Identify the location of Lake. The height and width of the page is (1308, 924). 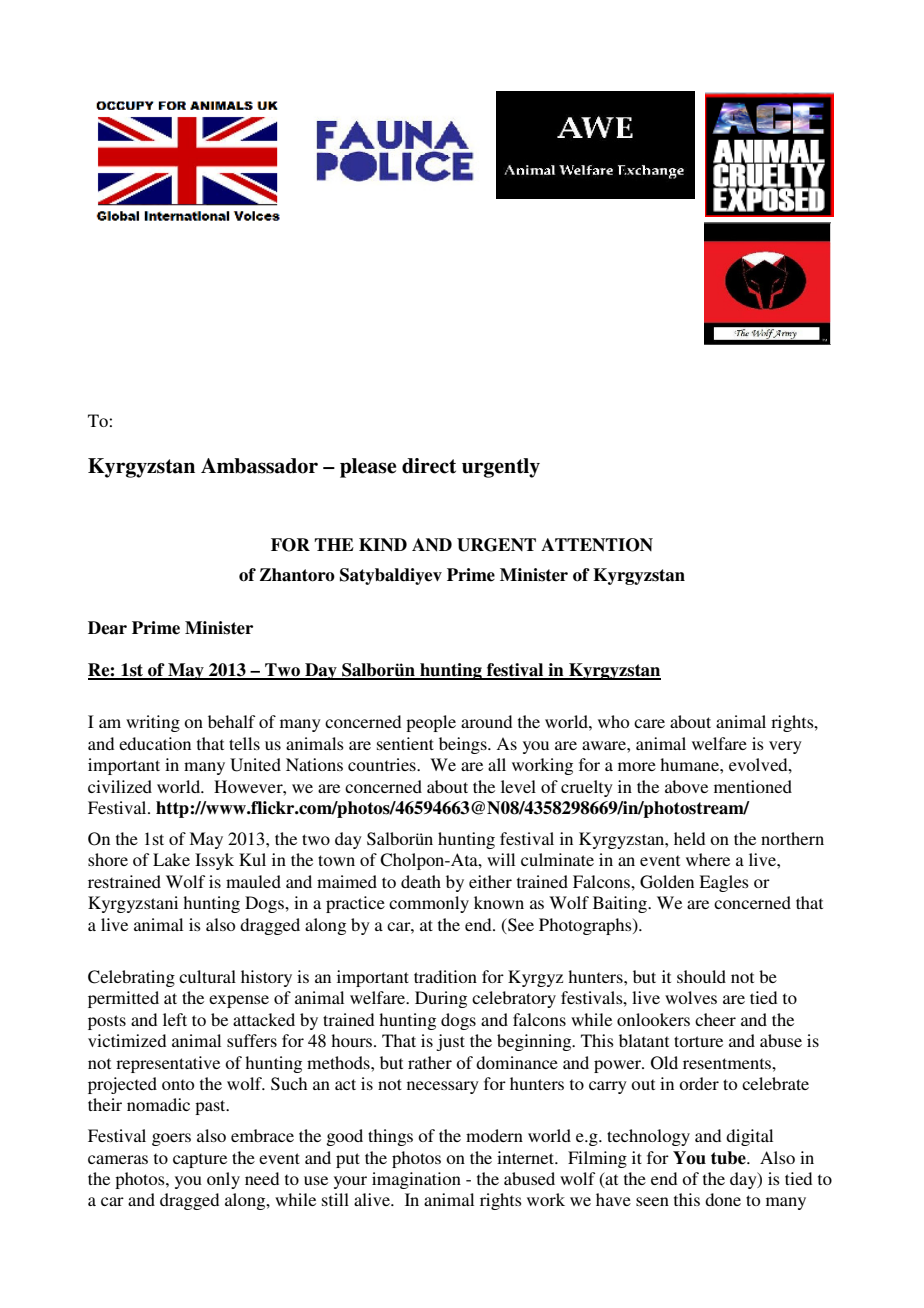
(171, 859).
